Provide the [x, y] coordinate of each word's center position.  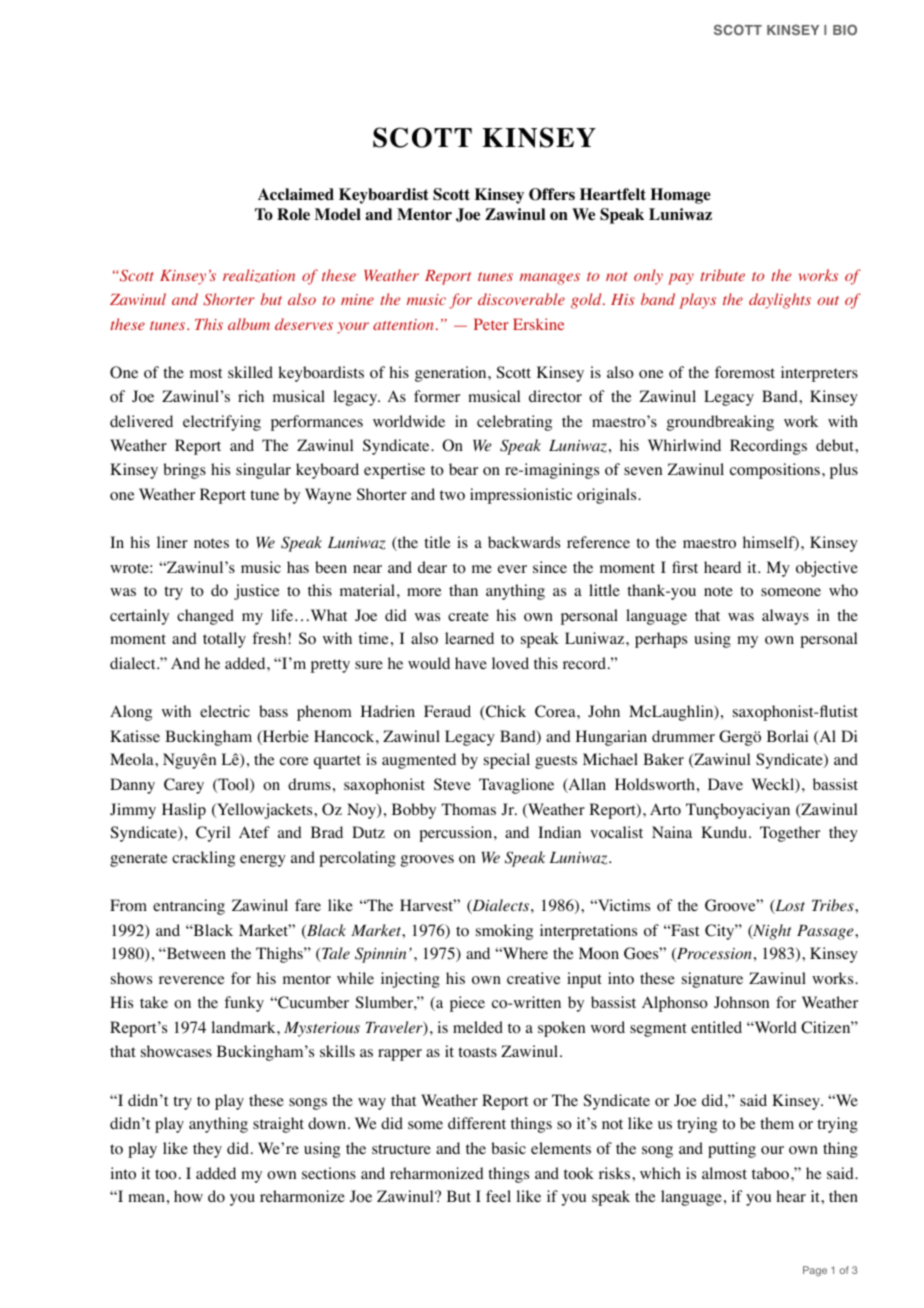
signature [712, 980]
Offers [552, 194]
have [471, 663]
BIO [845, 29]
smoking [504, 932]
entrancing [189, 907]
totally [224, 640]
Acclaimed [296, 194]
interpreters [819, 374]
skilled [250, 372]
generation [452, 374]
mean [146, 1198]
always [785, 617]
